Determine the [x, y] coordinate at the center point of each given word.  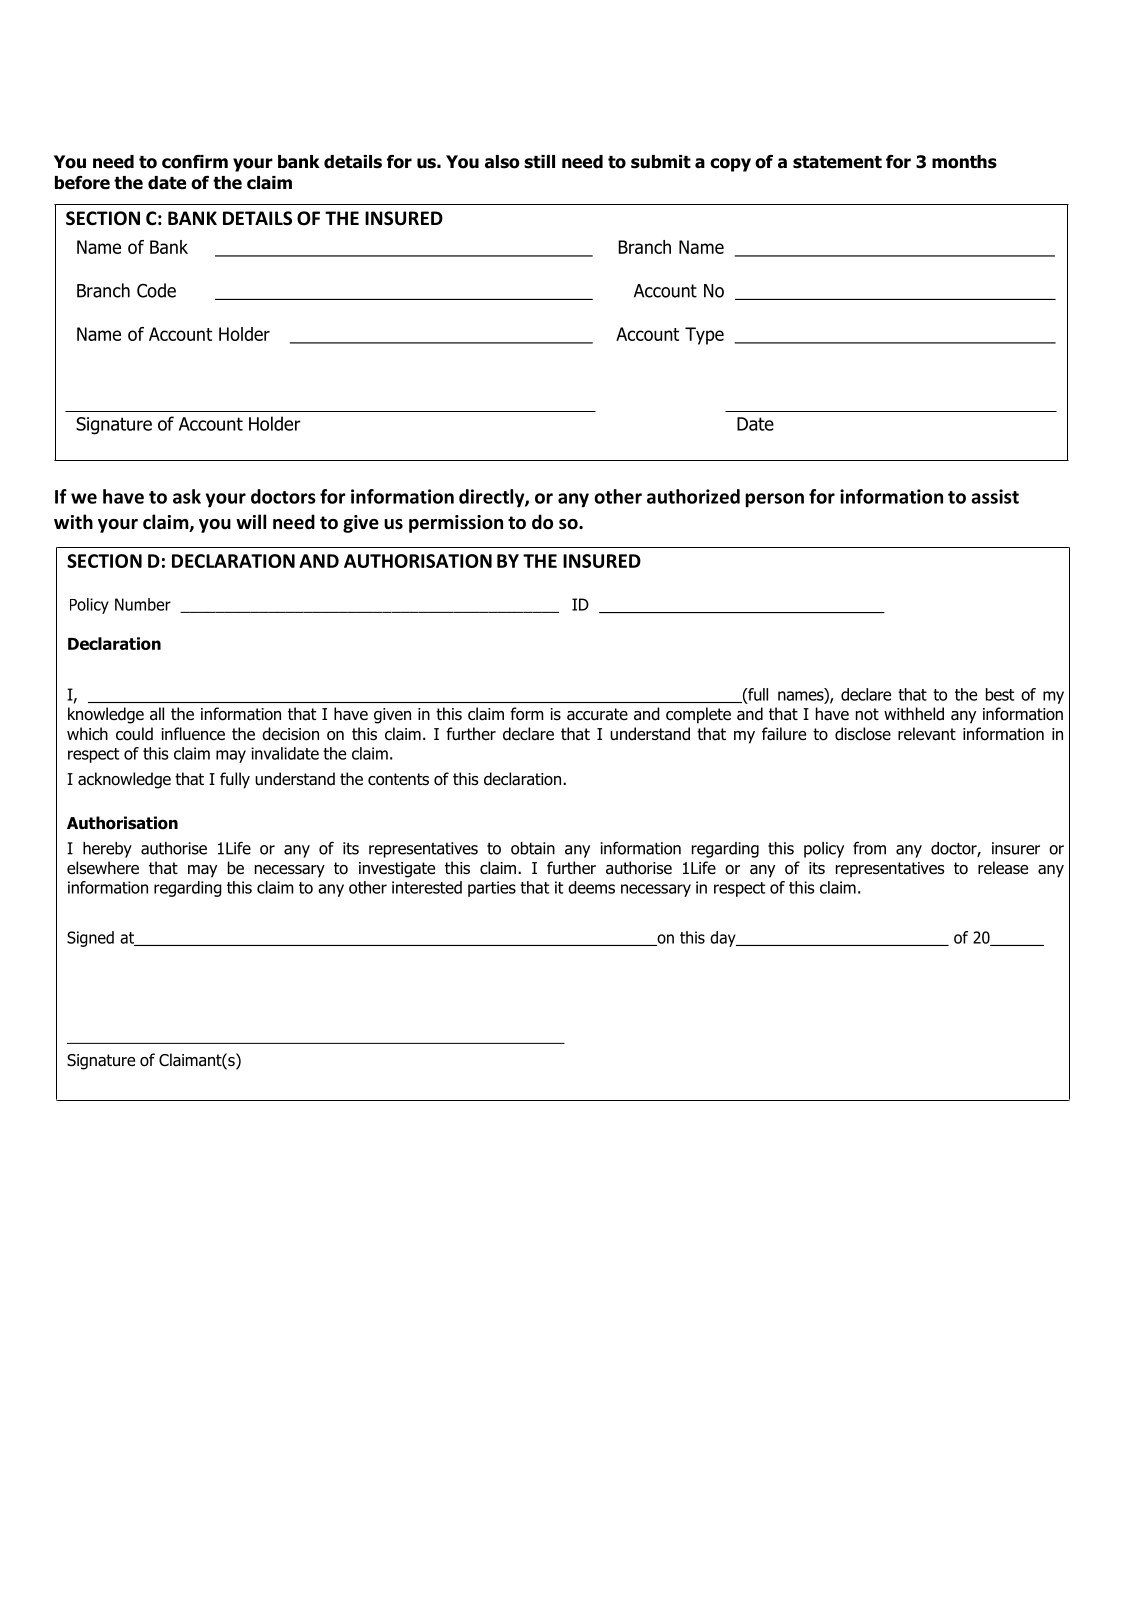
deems [591, 887]
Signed [90, 939]
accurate [597, 714]
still [539, 162]
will [251, 521]
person [774, 500]
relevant [927, 734]
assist [995, 496]
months [964, 162]
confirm [195, 162]
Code [156, 290]
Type [704, 336]
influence [193, 734]
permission [456, 524]
